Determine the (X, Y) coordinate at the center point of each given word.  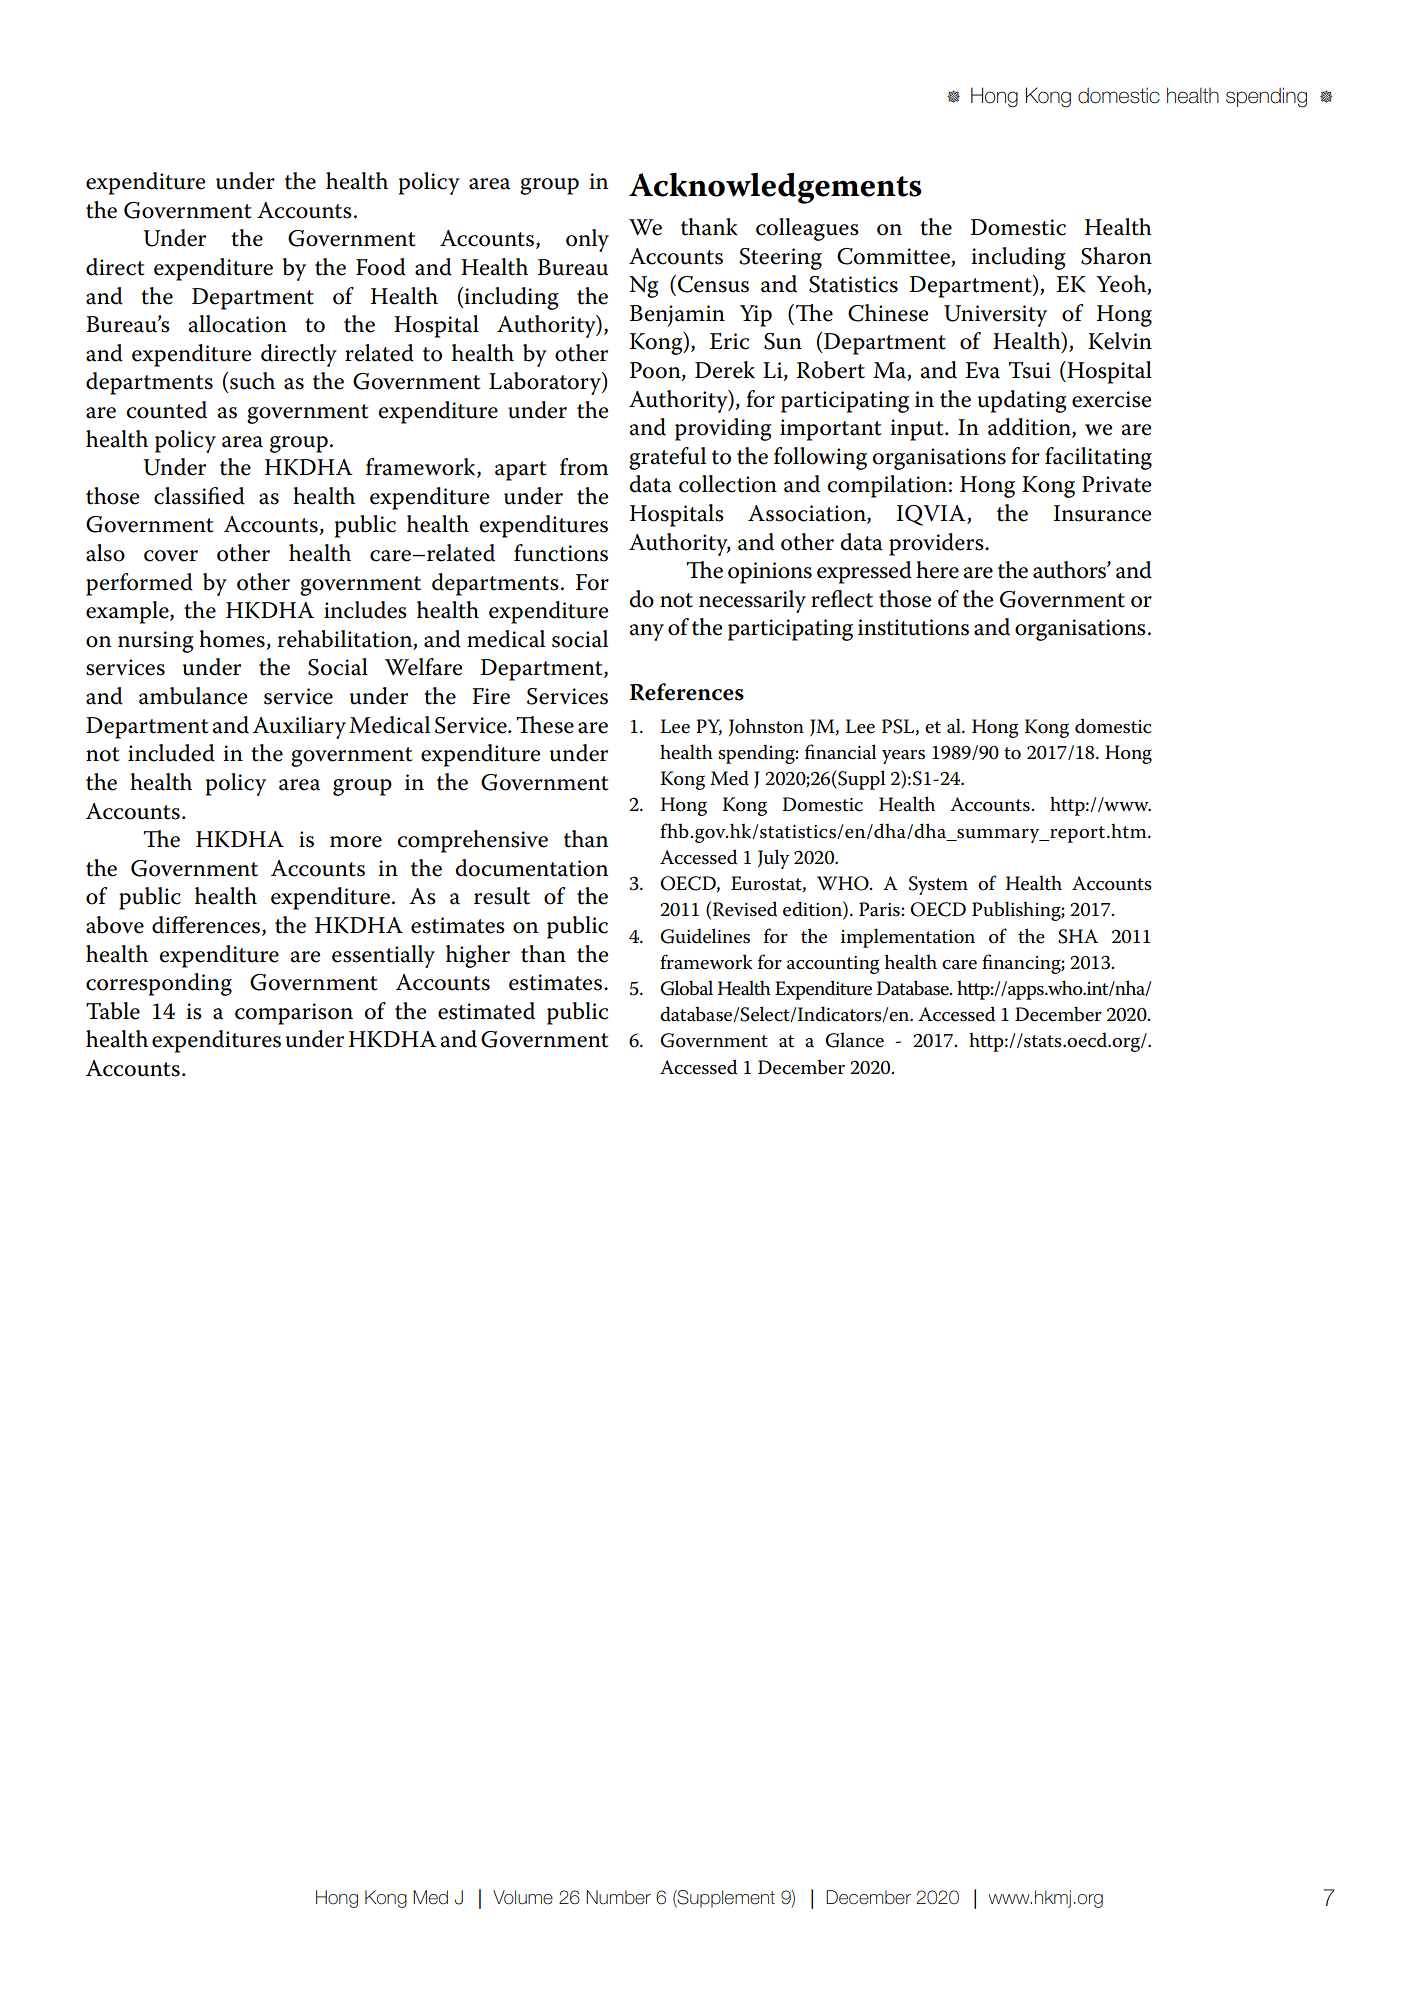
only (587, 240)
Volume (523, 1897)
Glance (854, 1040)
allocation (238, 324)
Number (618, 1897)
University (995, 316)
